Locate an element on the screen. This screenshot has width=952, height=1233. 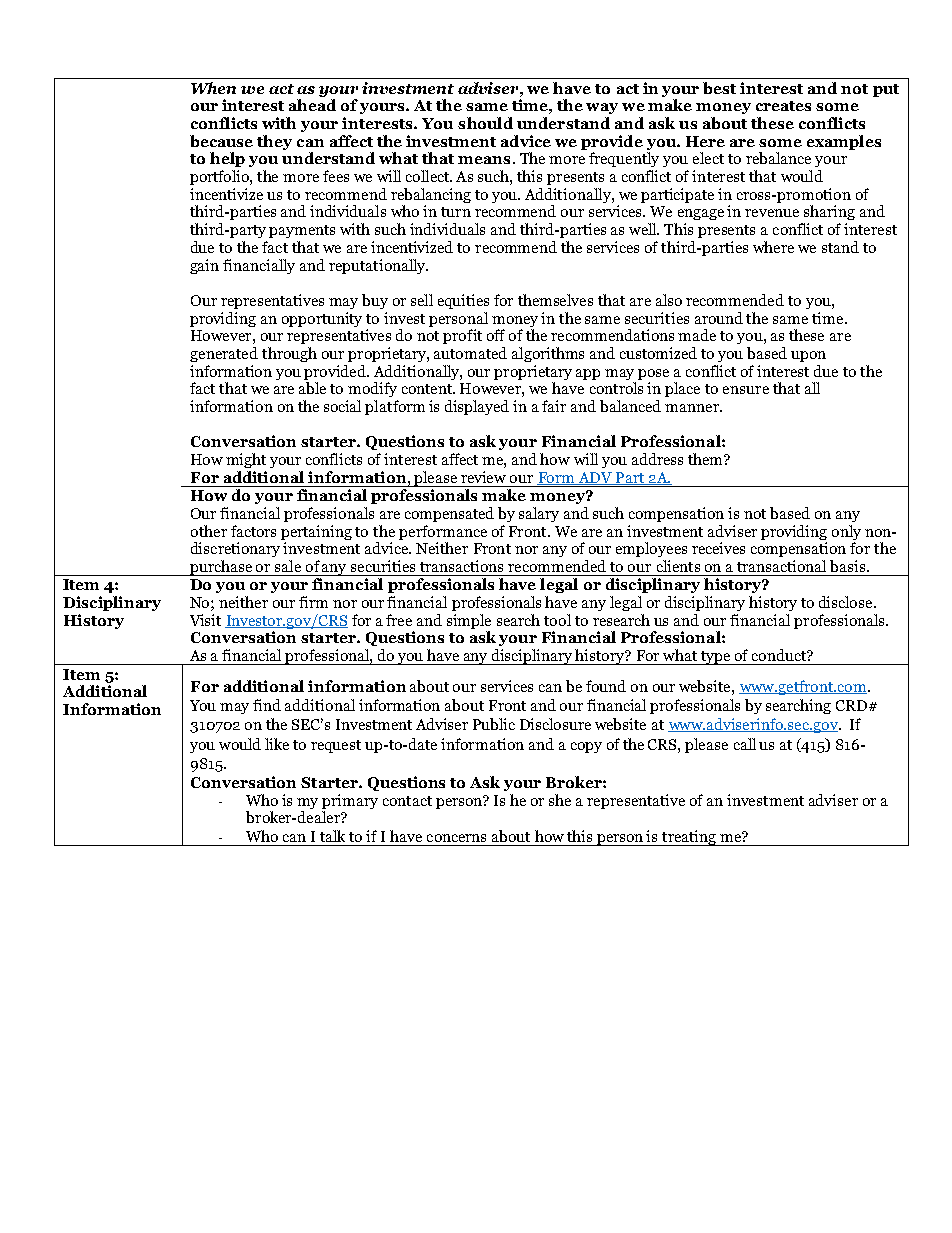
address is located at coordinates (657, 459).
